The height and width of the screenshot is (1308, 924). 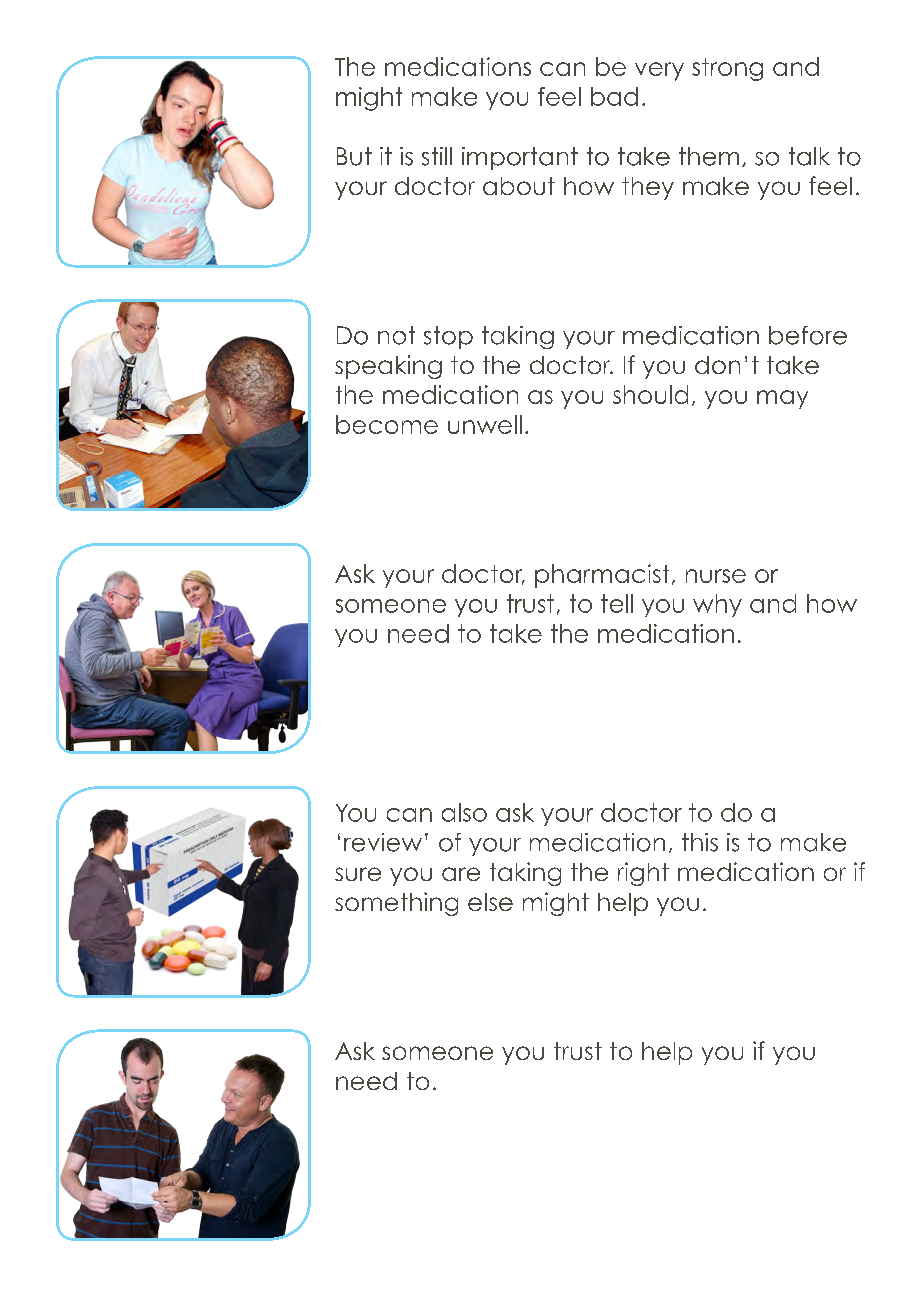 What do you see at coordinates (700, 842) in the screenshot?
I see `this` at bounding box center [700, 842].
